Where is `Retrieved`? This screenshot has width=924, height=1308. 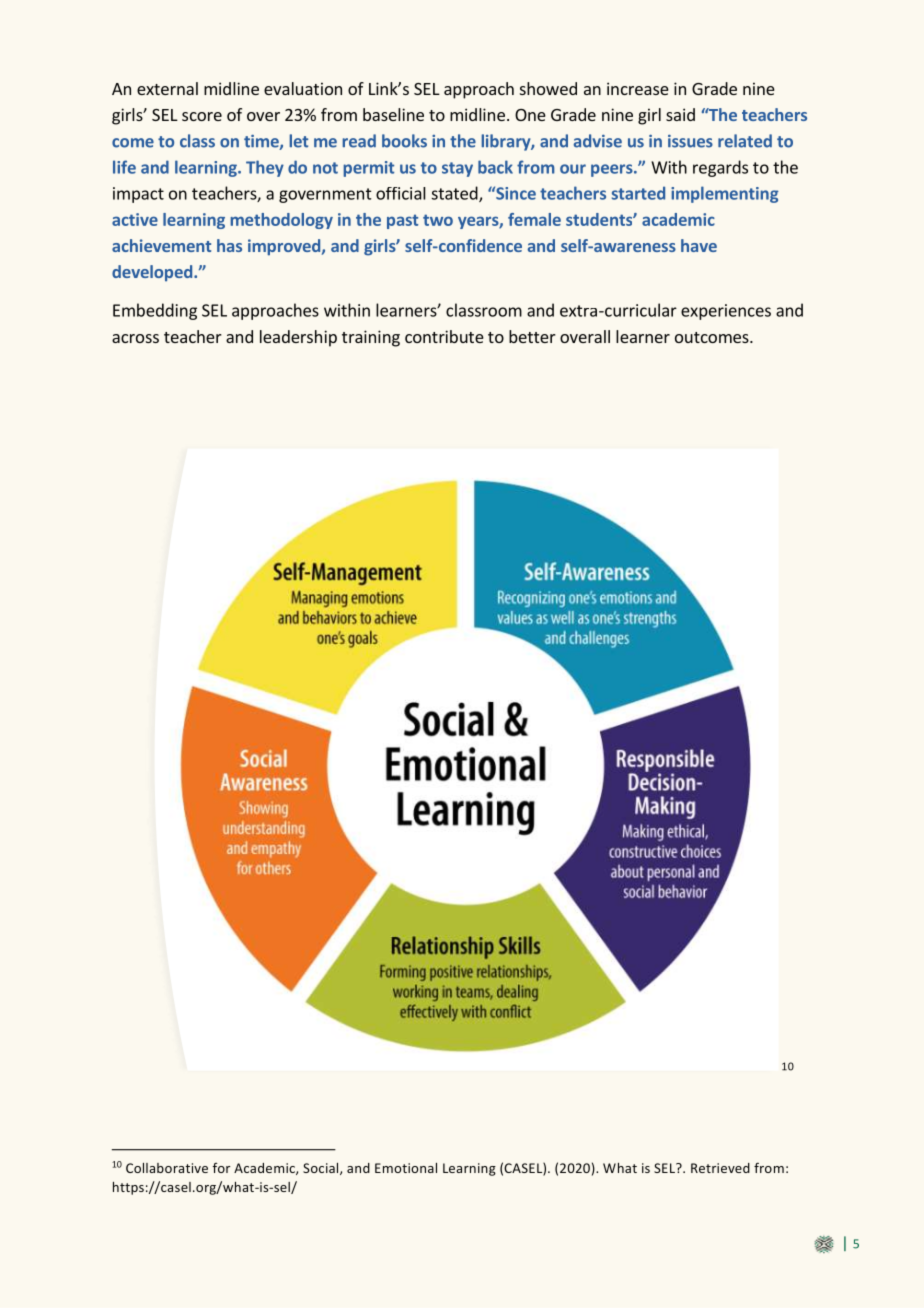
Retrieved is located at coordinates (720, 1168).
